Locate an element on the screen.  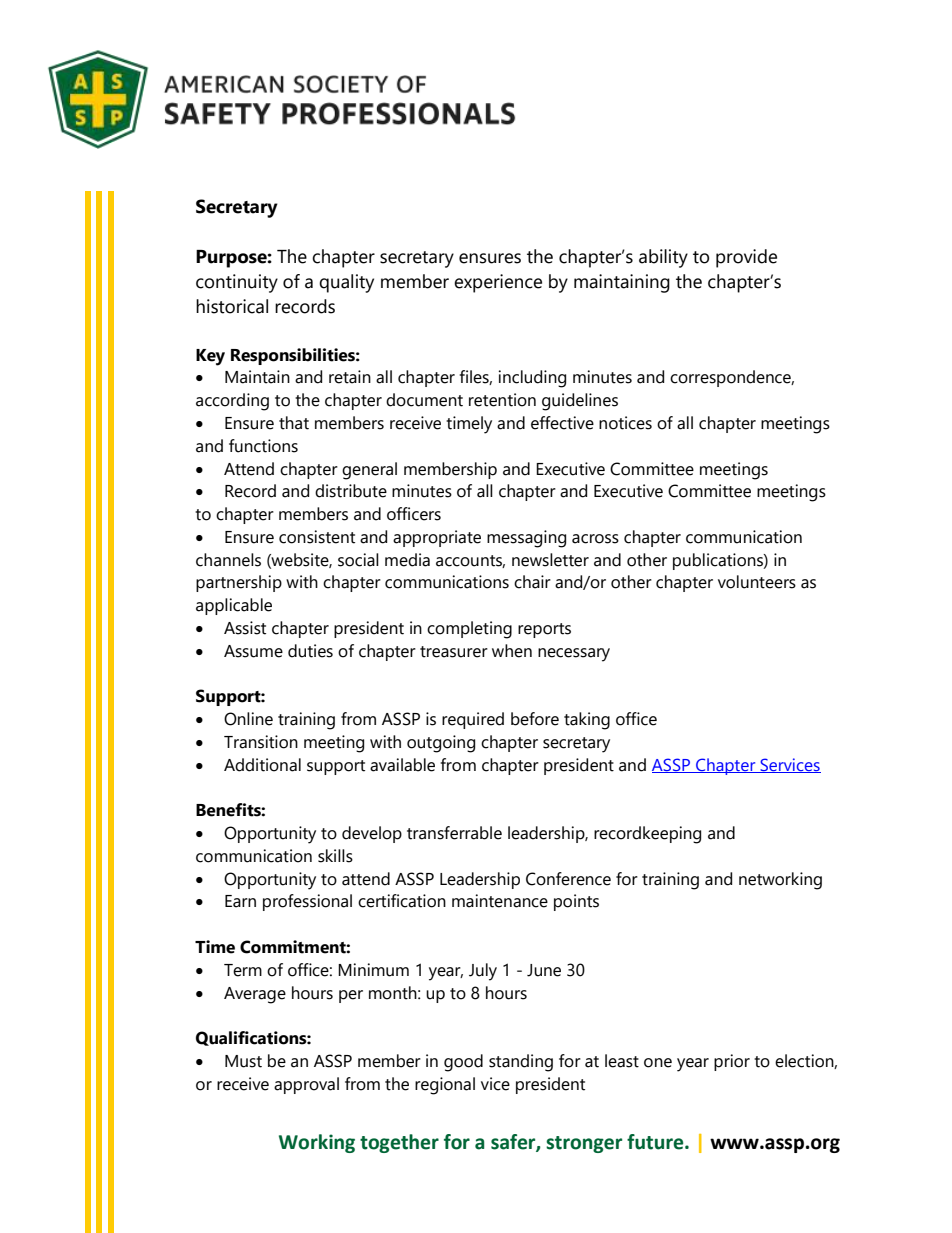
Conference is located at coordinates (568, 879).
